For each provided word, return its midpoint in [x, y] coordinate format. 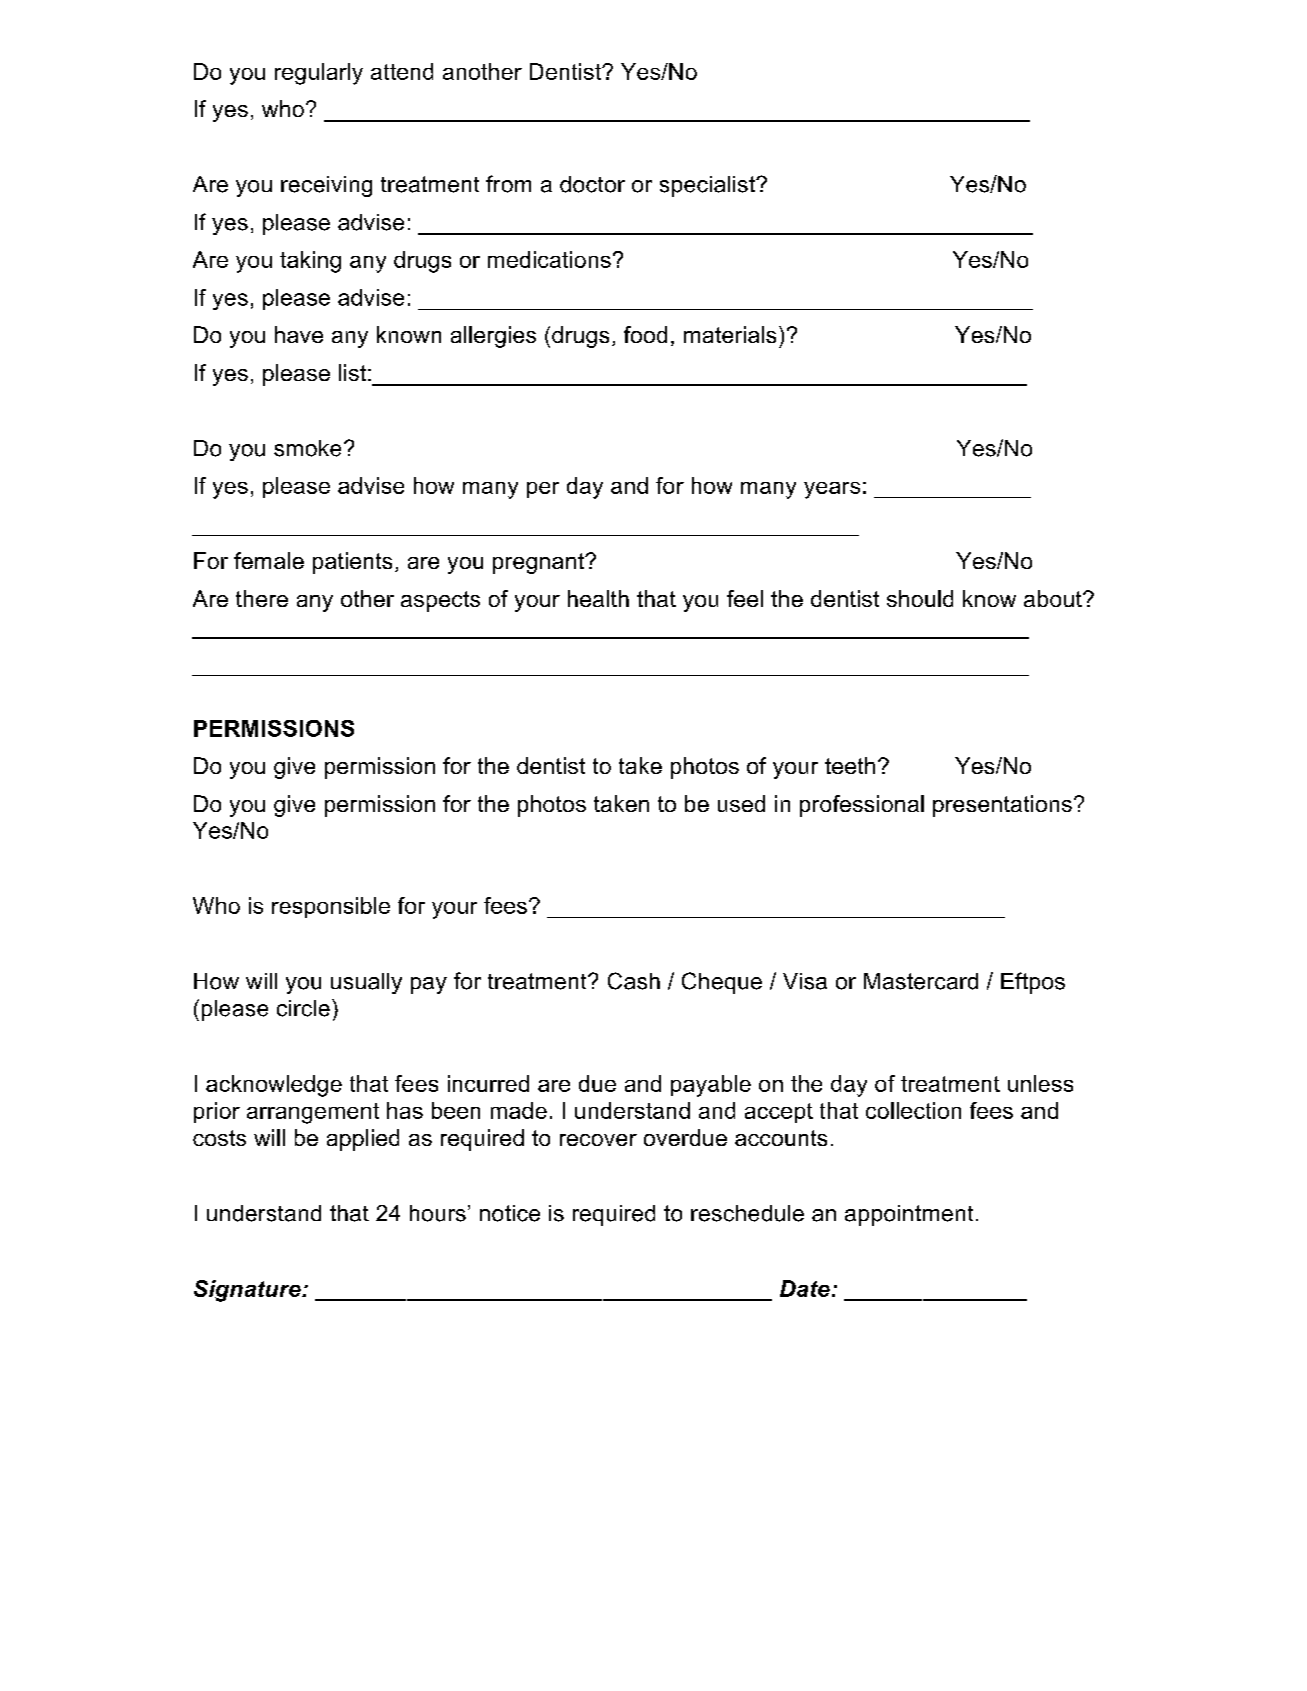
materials [730, 334]
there [262, 598]
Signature [248, 1291]
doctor [592, 184]
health [598, 598]
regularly [319, 74]
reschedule [747, 1213]
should [920, 598]
